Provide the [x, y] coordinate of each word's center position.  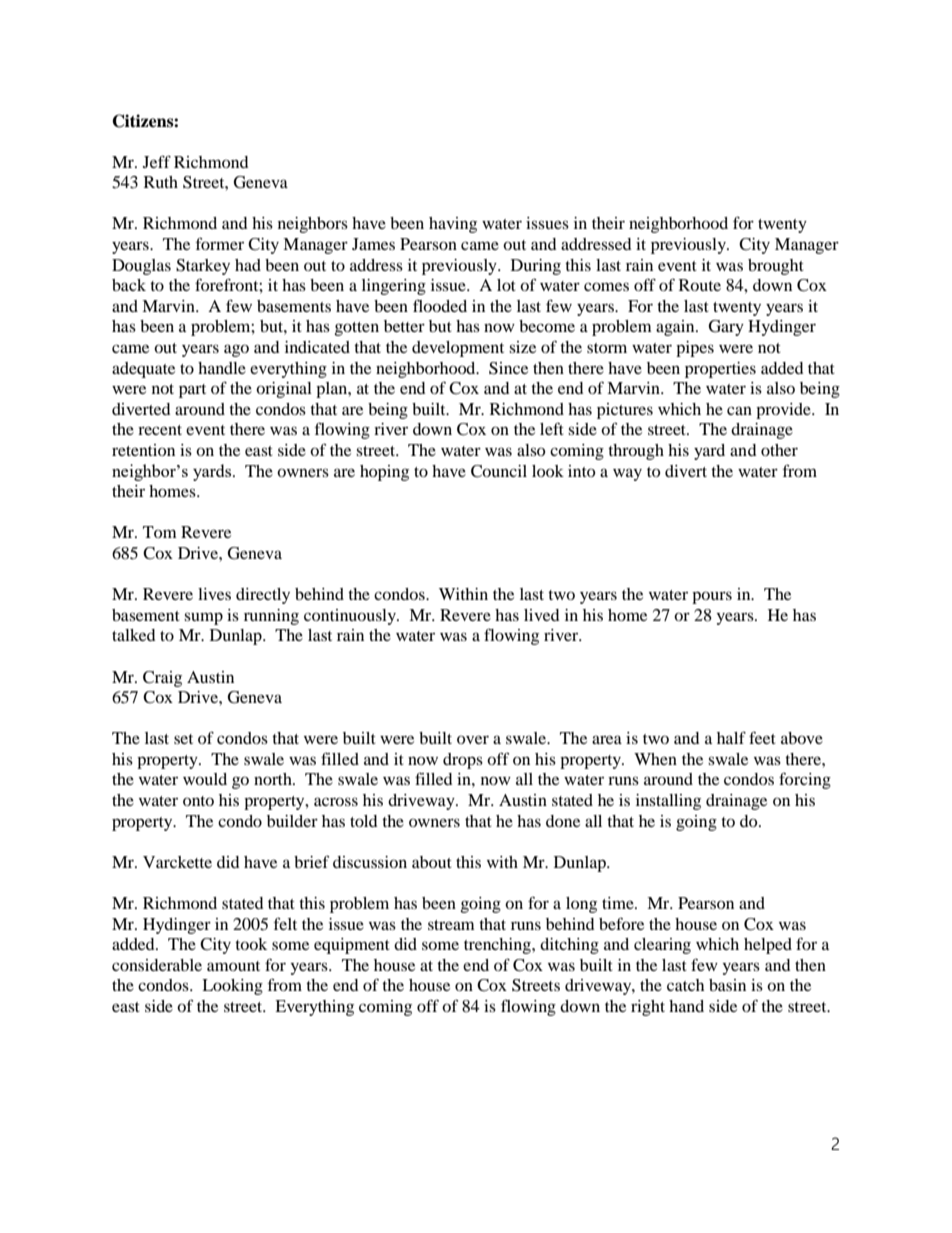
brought [776, 267]
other [779, 450]
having [453, 225]
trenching [498, 946]
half [731, 737]
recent [160, 430]
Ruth [161, 182]
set [183, 739]
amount [233, 966]
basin [727, 985]
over [473, 739]
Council [499, 471]
